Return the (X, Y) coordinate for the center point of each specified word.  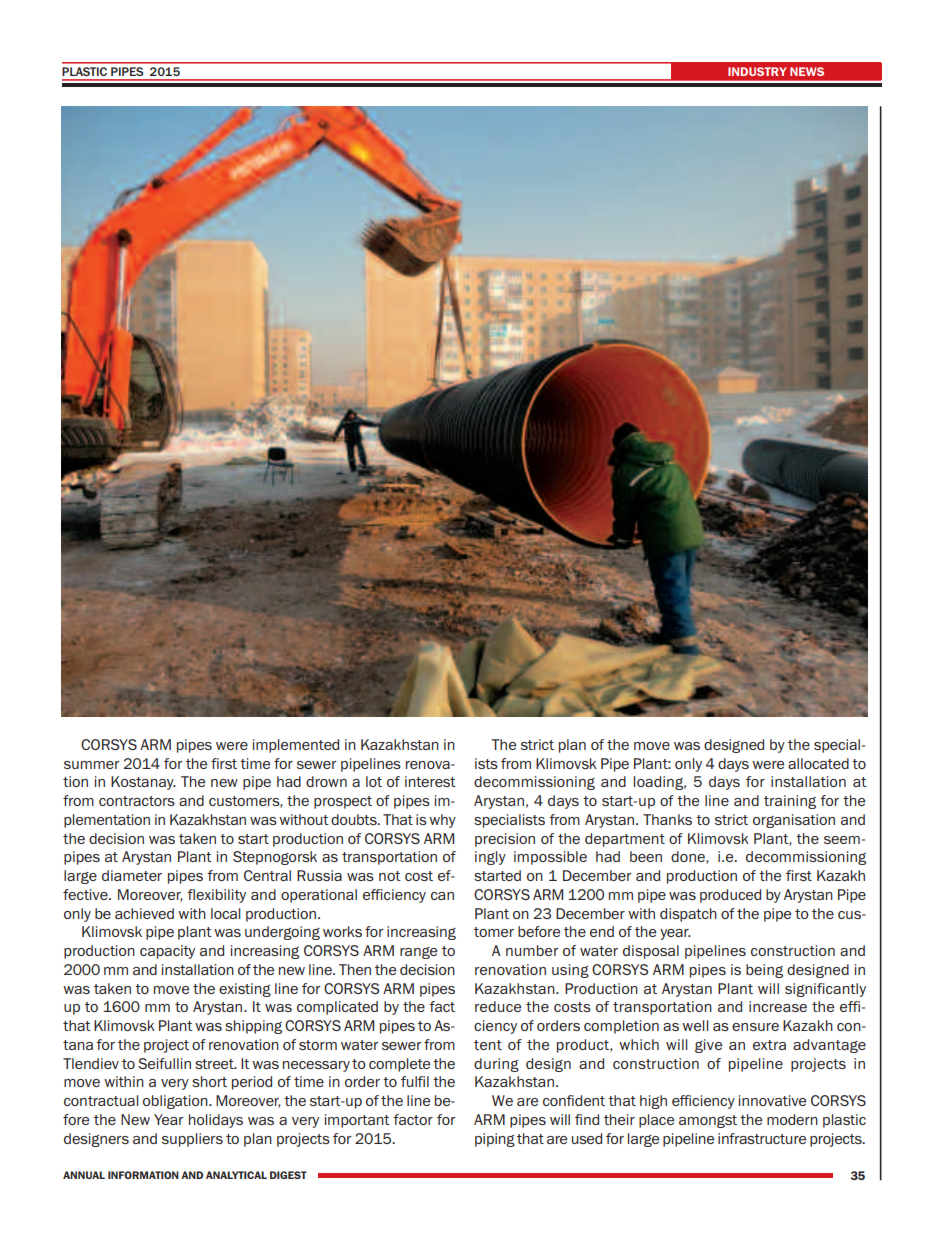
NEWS (807, 71)
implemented (296, 746)
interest (430, 781)
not (390, 876)
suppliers (192, 1140)
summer (92, 765)
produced (730, 896)
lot (374, 781)
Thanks (667, 819)
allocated (818, 763)
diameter (132, 875)
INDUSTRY (757, 71)
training (790, 802)
